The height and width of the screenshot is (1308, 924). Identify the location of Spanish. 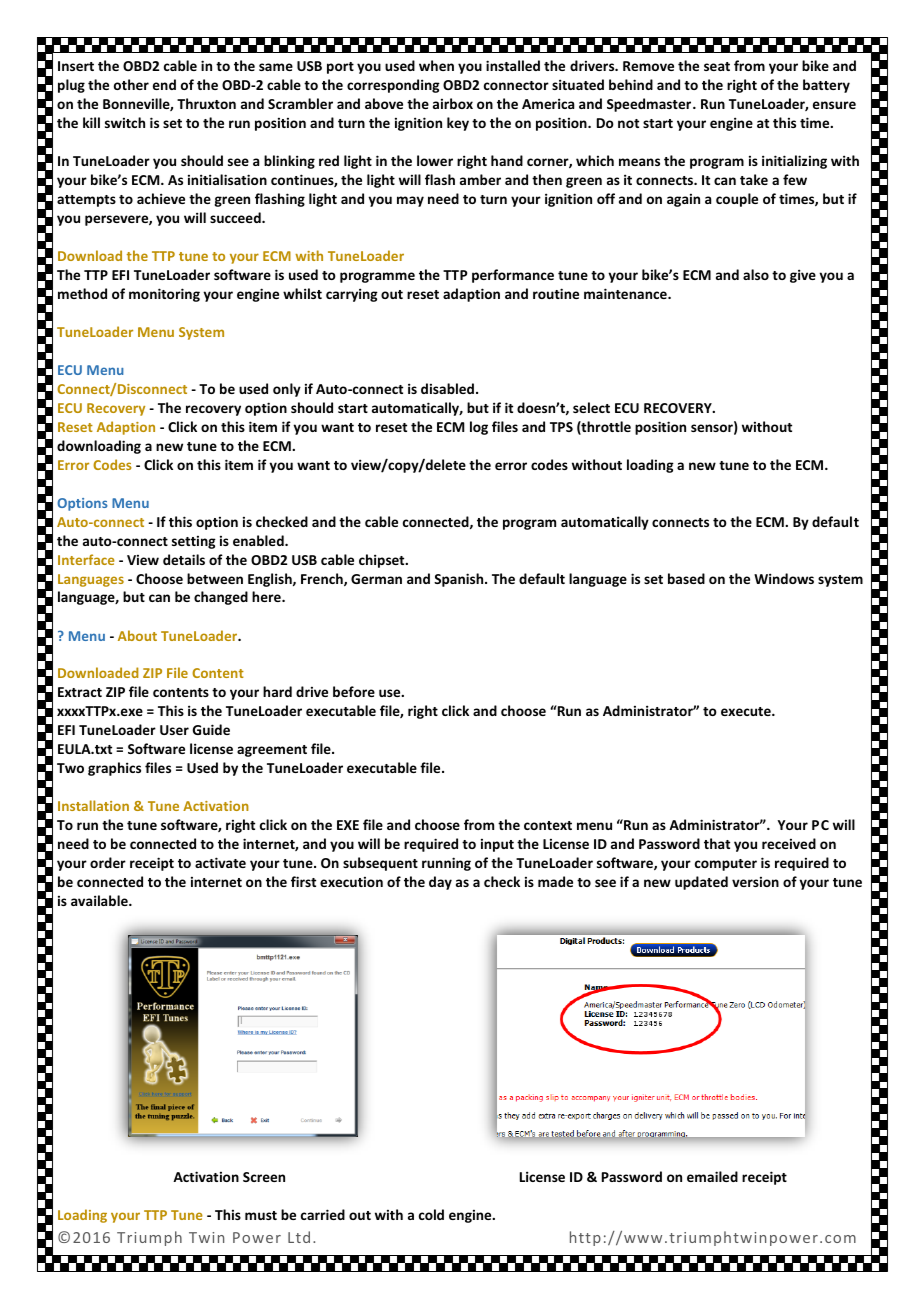
(460, 580).
